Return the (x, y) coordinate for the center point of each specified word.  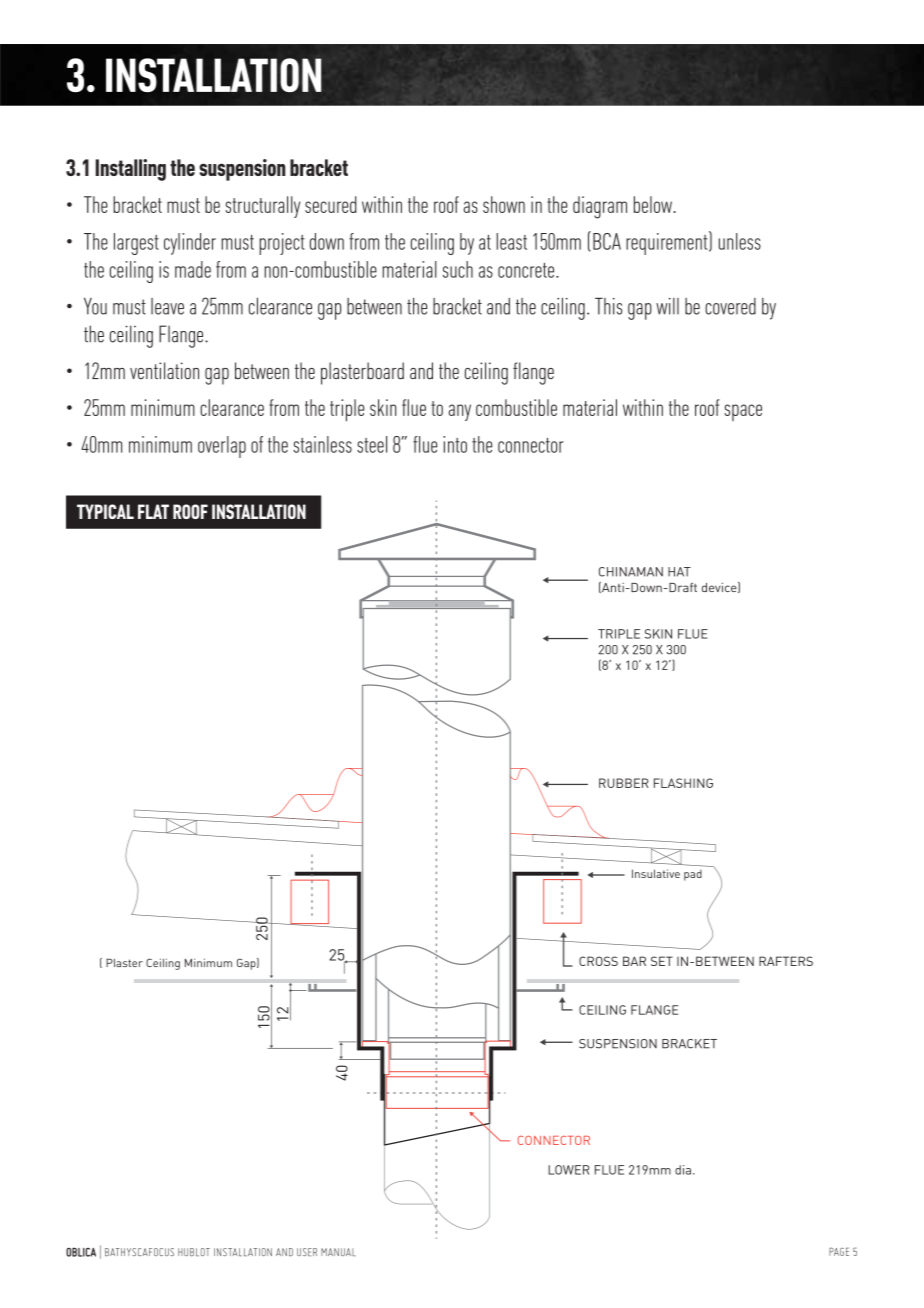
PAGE (839, 1251)
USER (307, 1252)
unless (740, 241)
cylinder (190, 244)
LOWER (569, 1170)
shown (504, 204)
